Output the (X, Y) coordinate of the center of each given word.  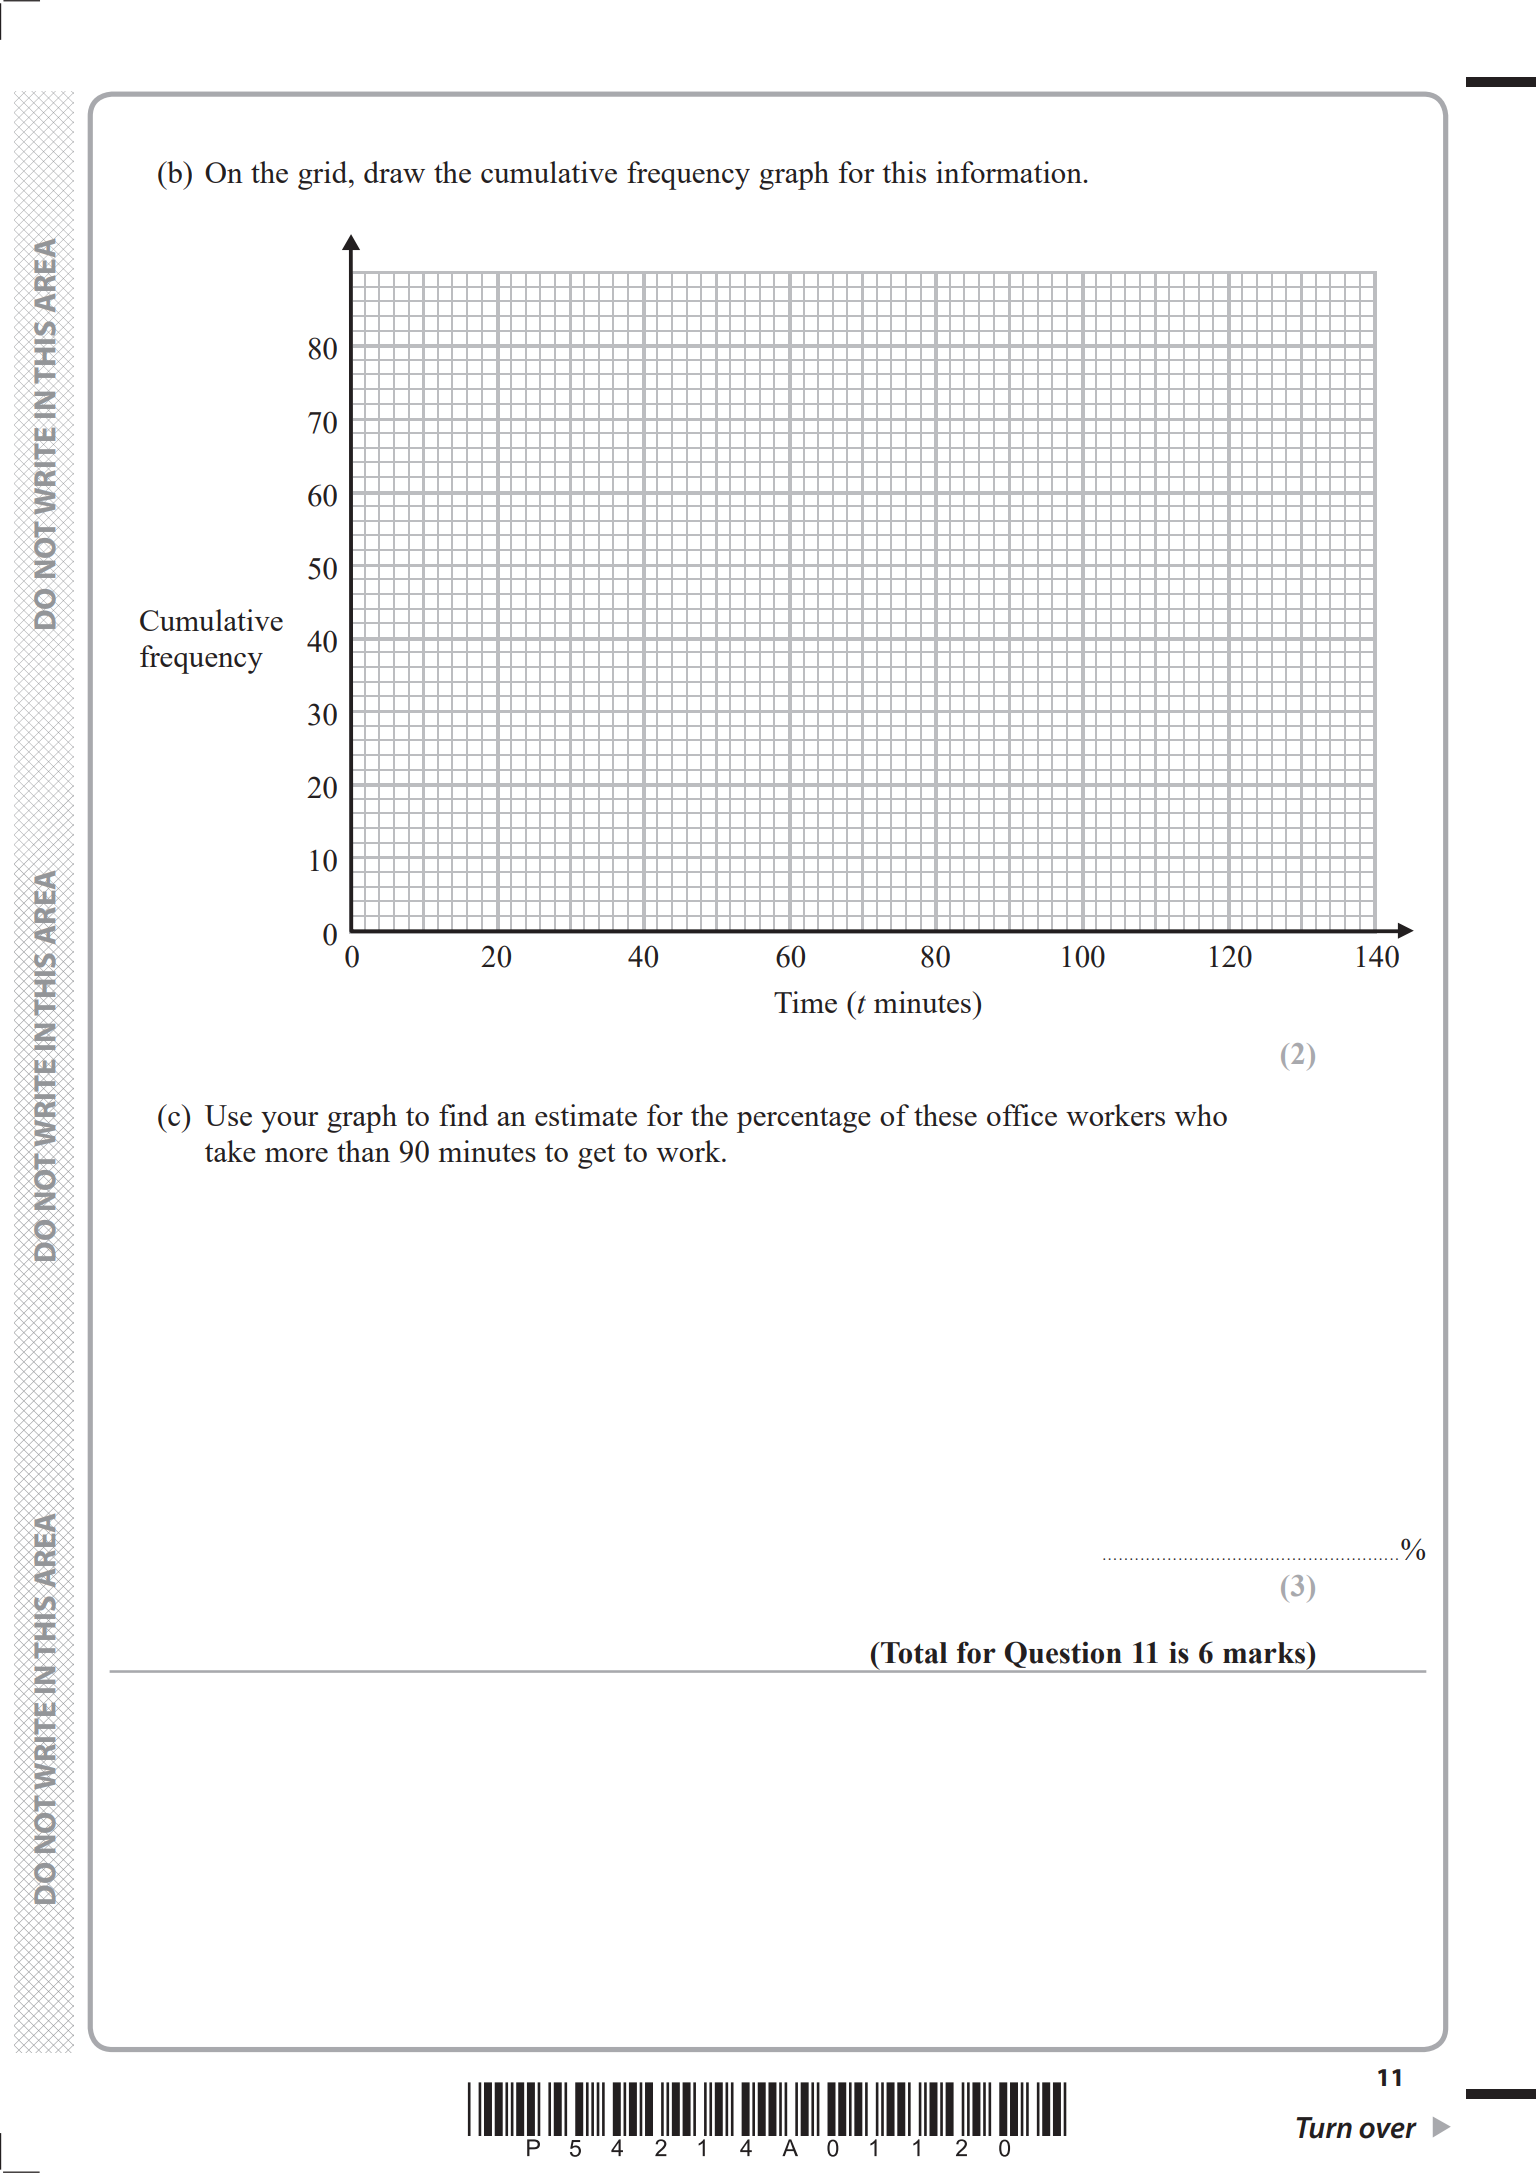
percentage (804, 1120)
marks (1265, 1653)
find (463, 1115)
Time (805, 1002)
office (1022, 1115)
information (1009, 172)
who (1200, 1115)
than (363, 1151)
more (296, 1155)
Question (1063, 1655)
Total (913, 1653)
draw (394, 172)
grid (324, 175)
